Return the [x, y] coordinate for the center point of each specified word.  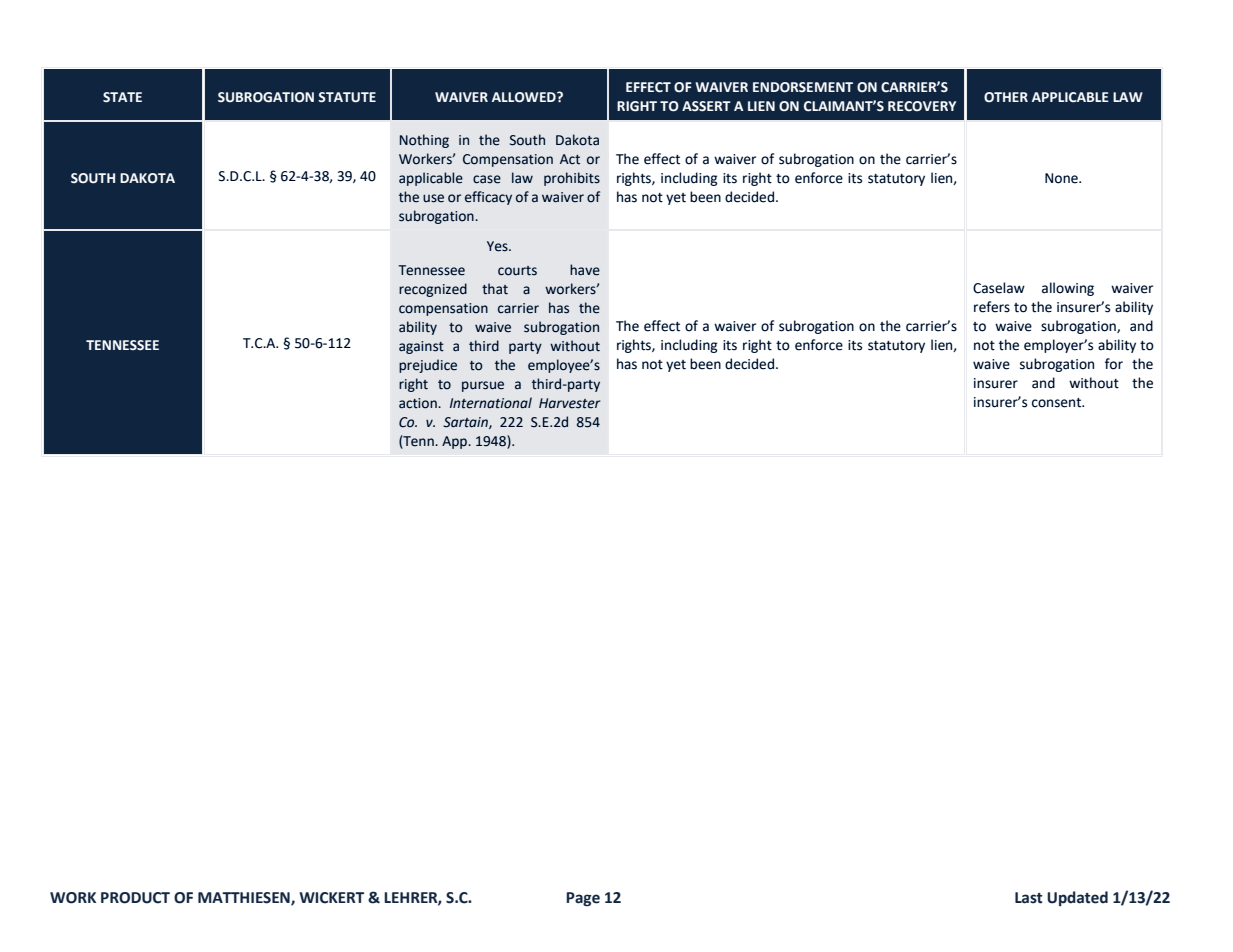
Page [583, 899]
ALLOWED [525, 97]
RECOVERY [922, 106]
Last [1028, 898]
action [419, 403]
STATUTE [347, 97]
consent [1058, 403]
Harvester [570, 403]
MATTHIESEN [245, 898]
